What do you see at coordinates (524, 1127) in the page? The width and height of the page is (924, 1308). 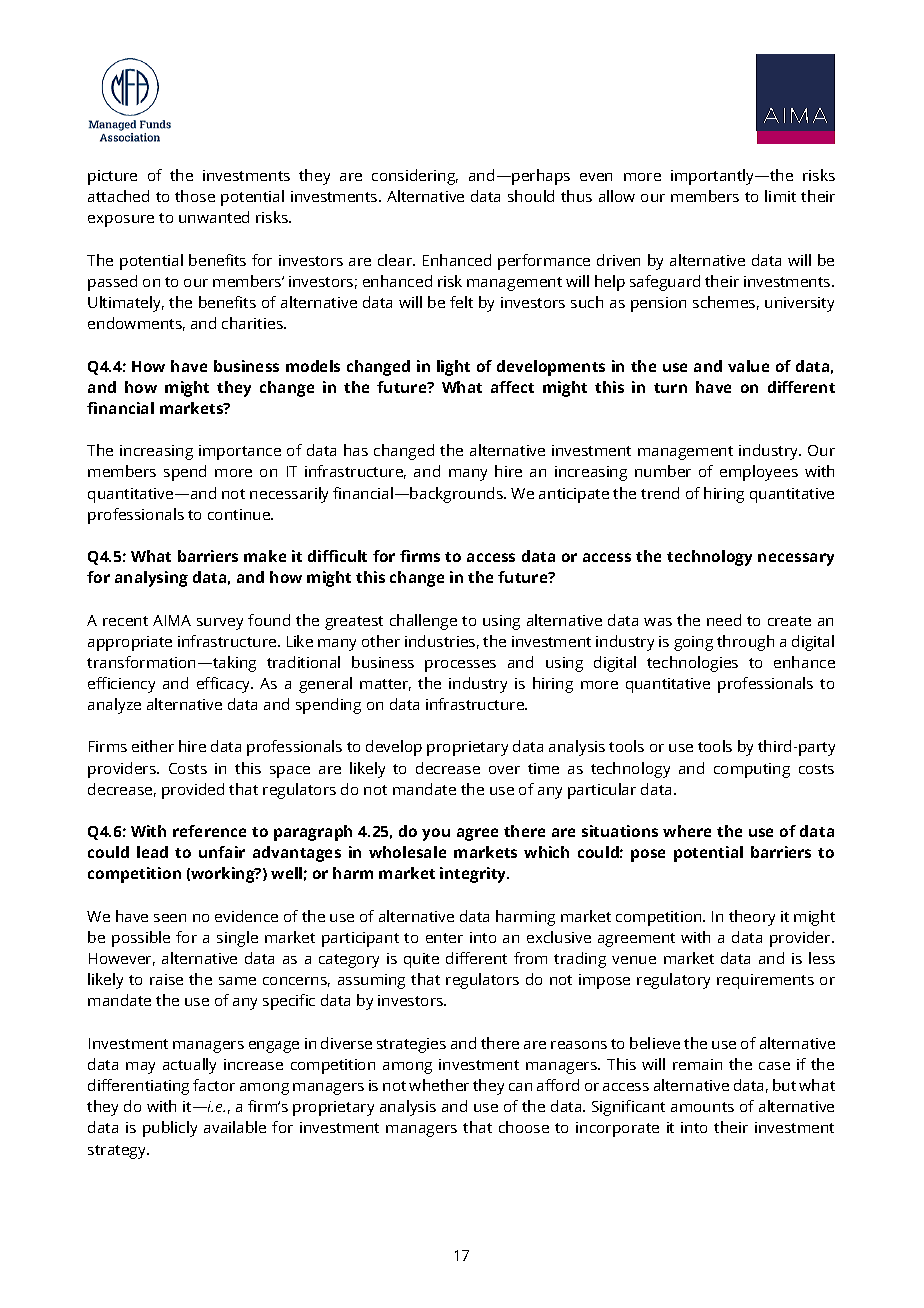 I see `choose` at bounding box center [524, 1127].
